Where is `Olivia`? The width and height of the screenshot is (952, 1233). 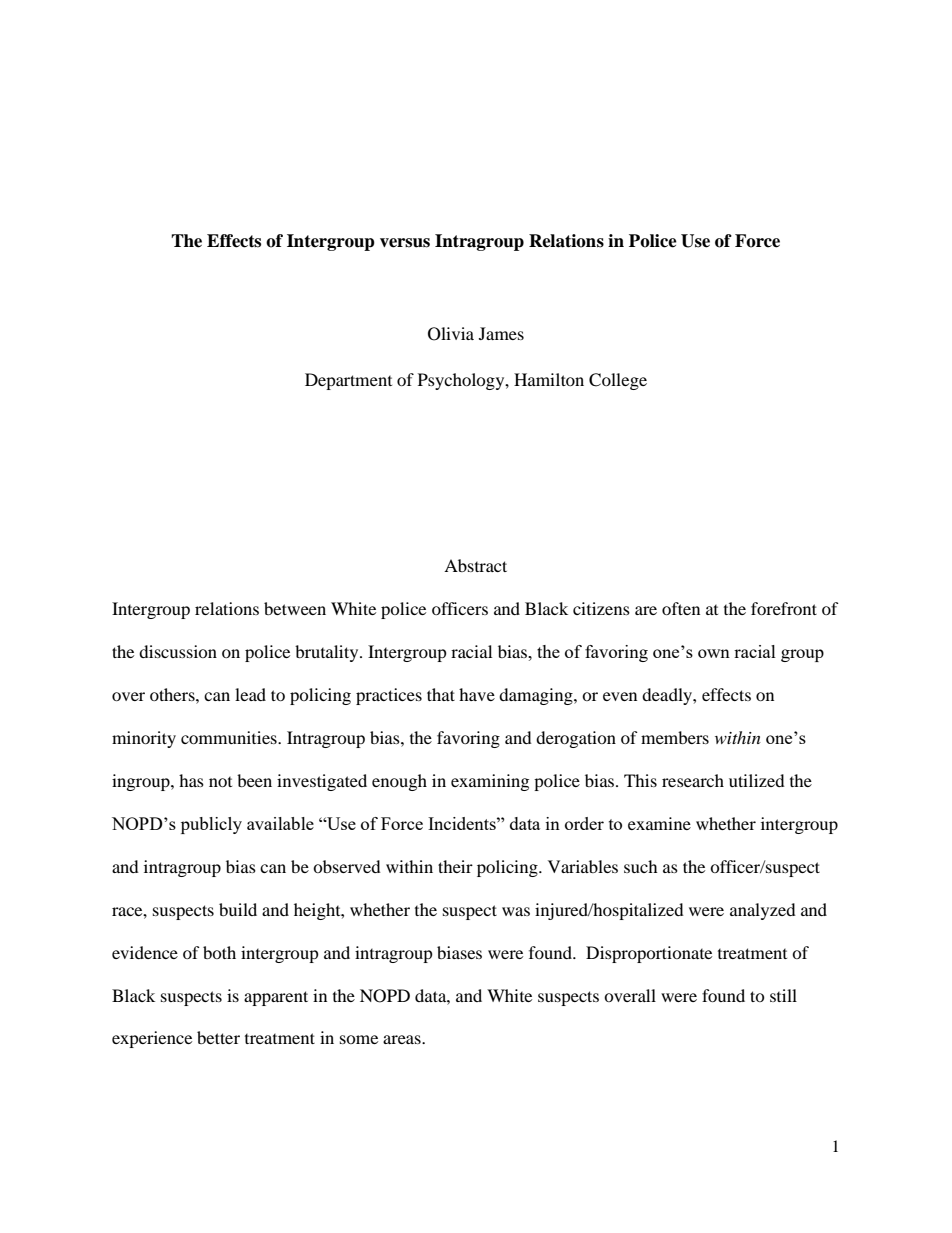
Olivia is located at coordinates (451, 334).
